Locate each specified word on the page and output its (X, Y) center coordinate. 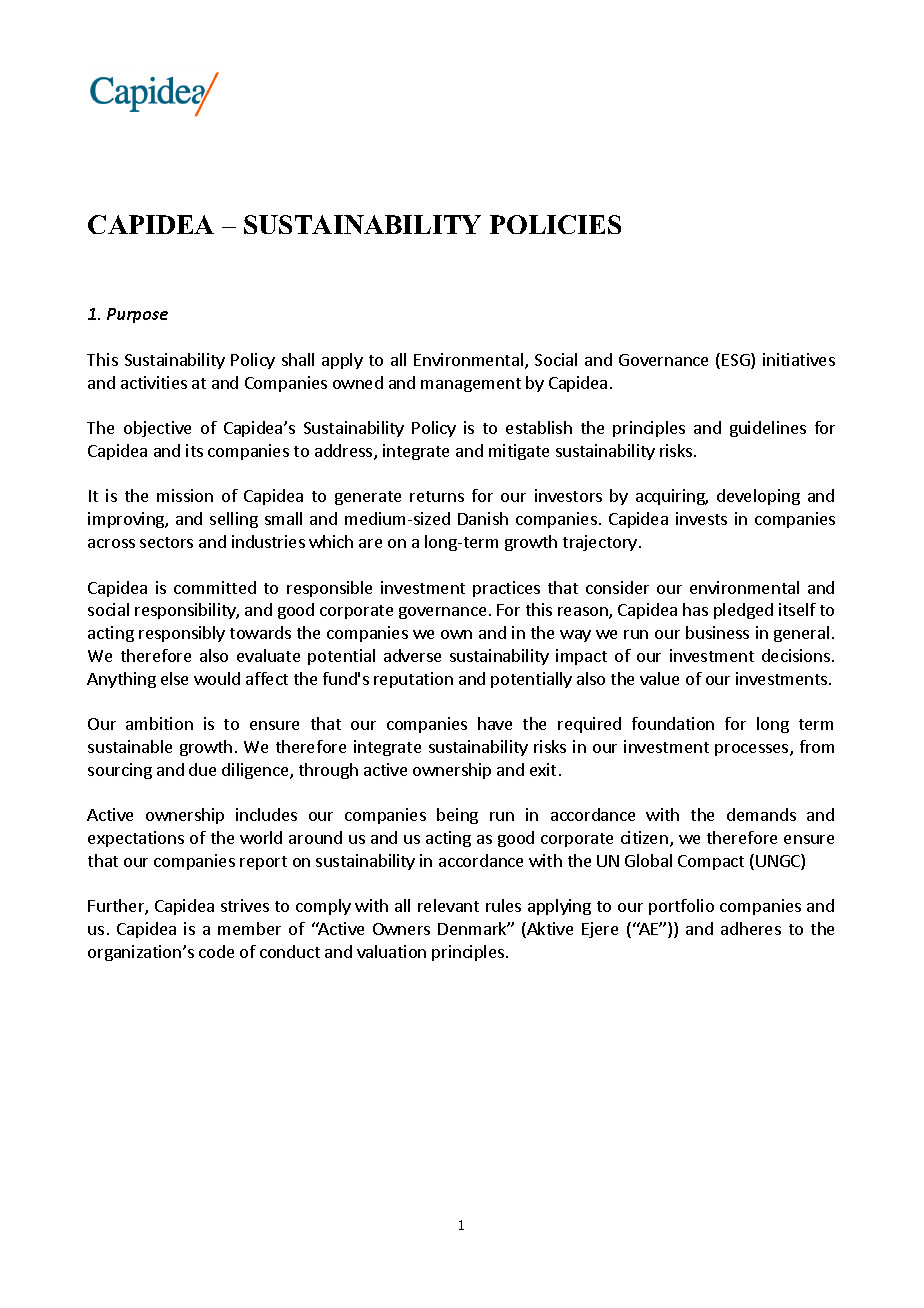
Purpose (137, 315)
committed (215, 587)
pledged (743, 611)
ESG (737, 361)
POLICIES (555, 224)
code (216, 951)
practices (506, 589)
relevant (448, 905)
